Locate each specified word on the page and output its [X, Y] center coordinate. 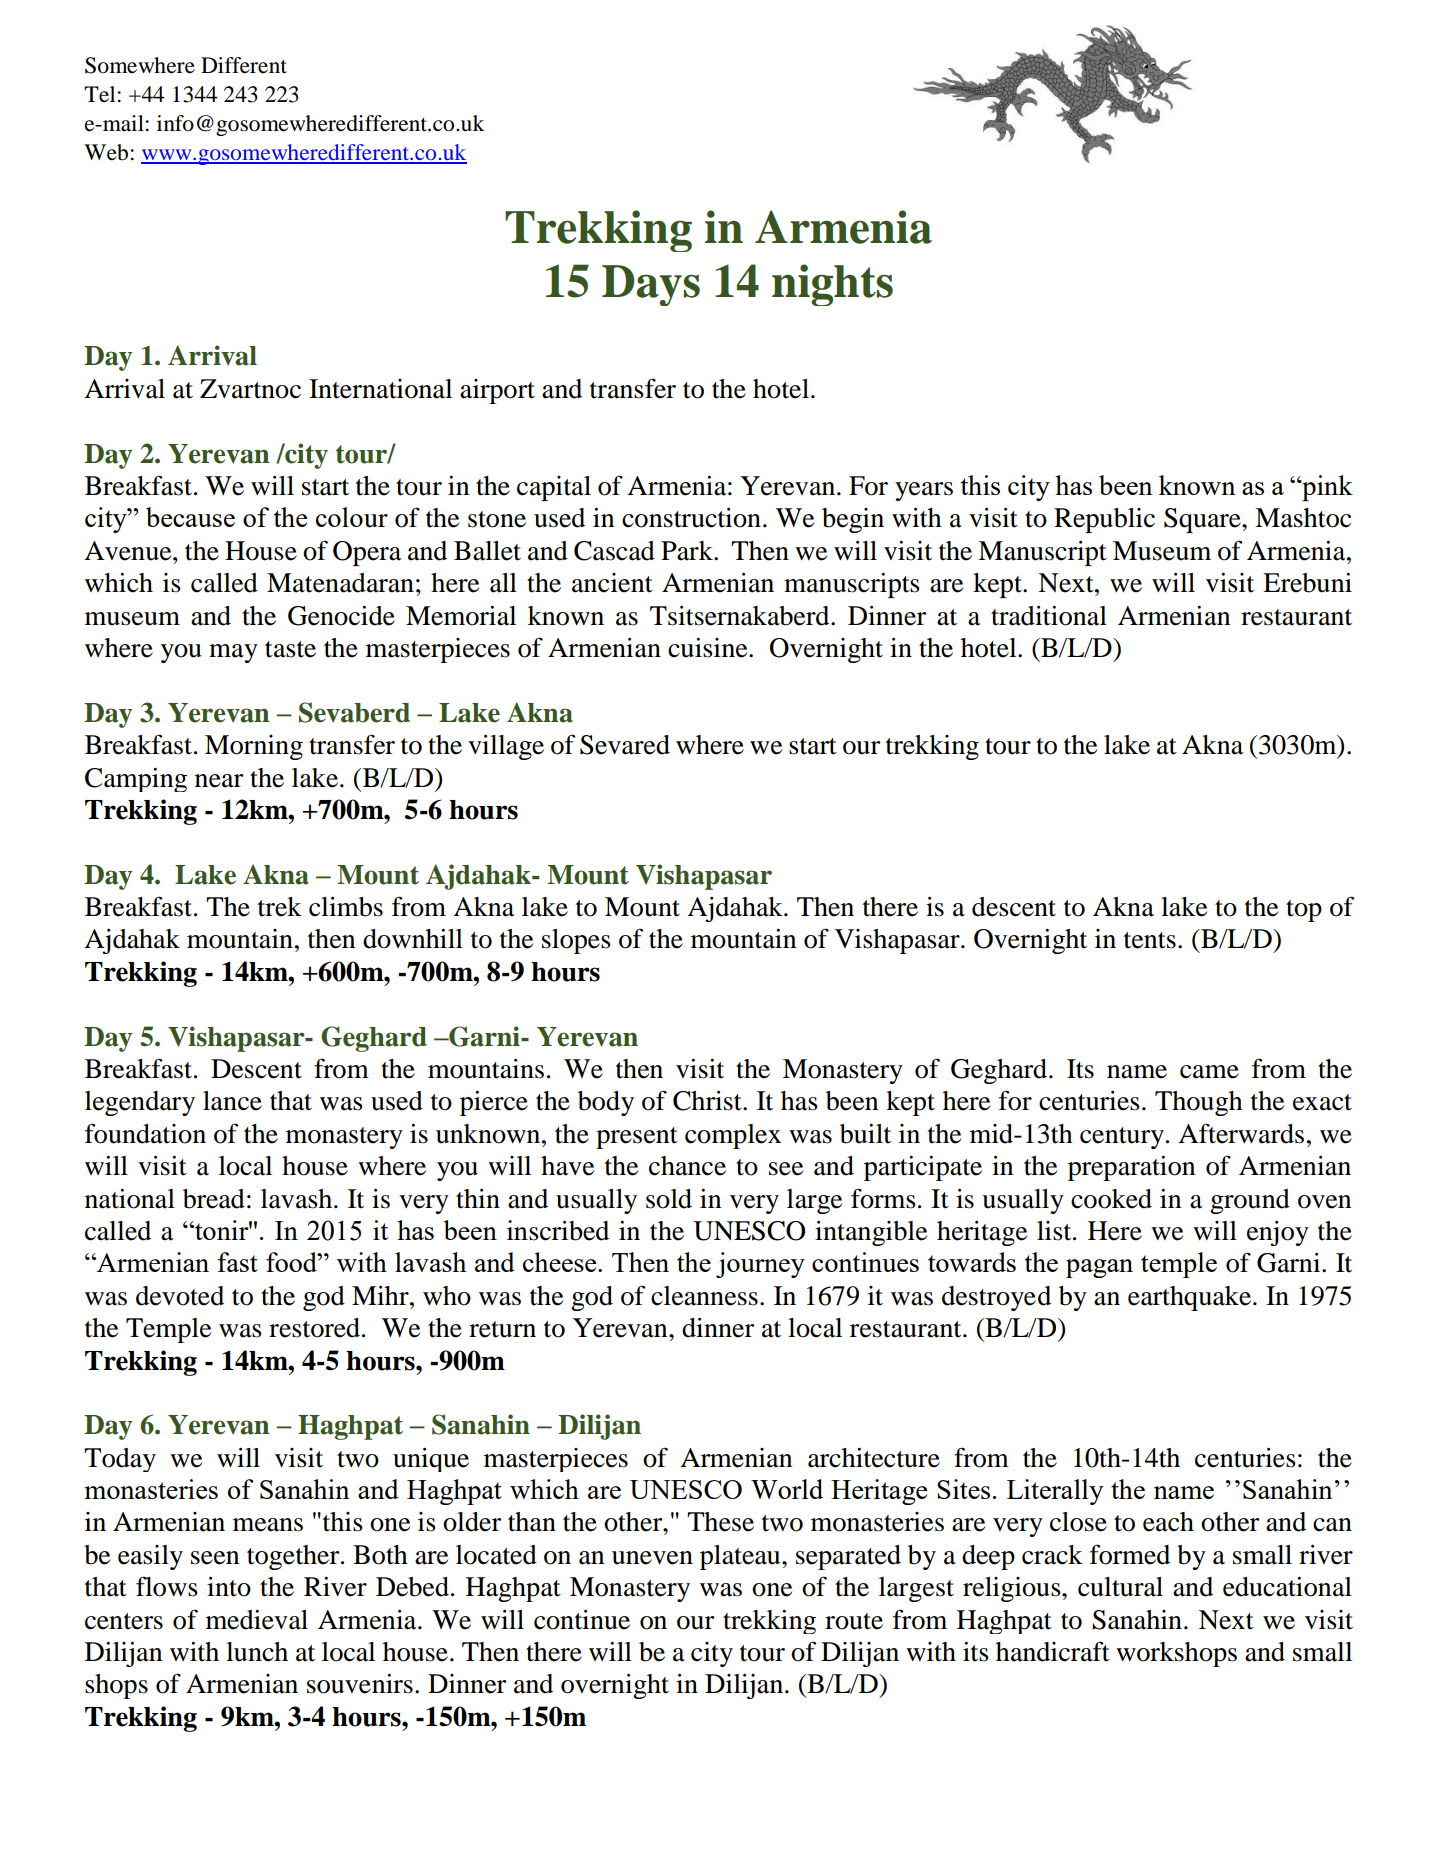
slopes [576, 941]
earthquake [1189, 1298]
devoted [180, 1296]
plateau [741, 1557]
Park [688, 551]
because [190, 517]
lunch [257, 1652]
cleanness [704, 1296]
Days [651, 285]
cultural [1120, 1587]
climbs [346, 907]
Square [1203, 520]
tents [1150, 940]
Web [106, 152]
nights [832, 285]
